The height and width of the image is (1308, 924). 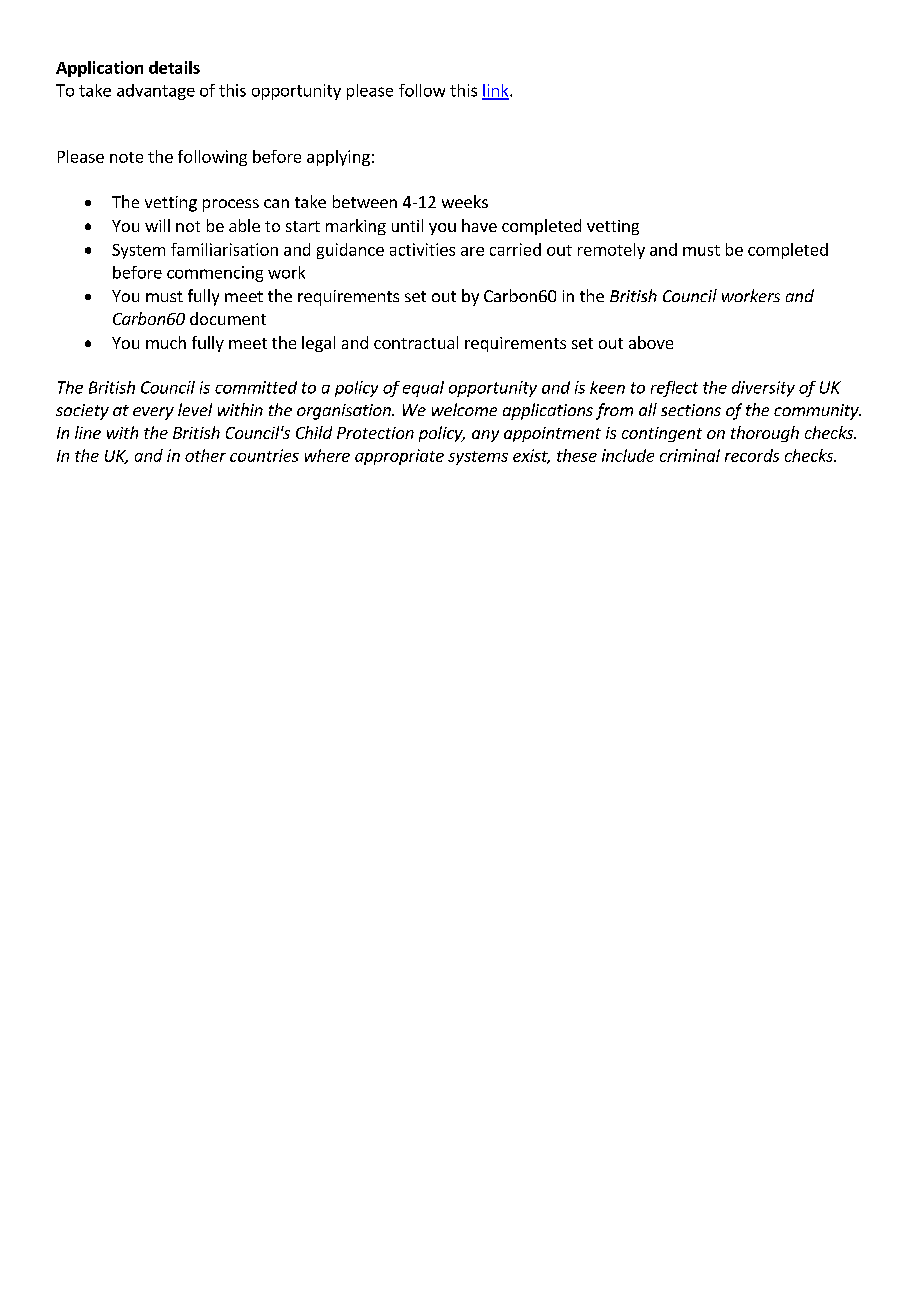 I want to click on applying, so click(x=338, y=158).
